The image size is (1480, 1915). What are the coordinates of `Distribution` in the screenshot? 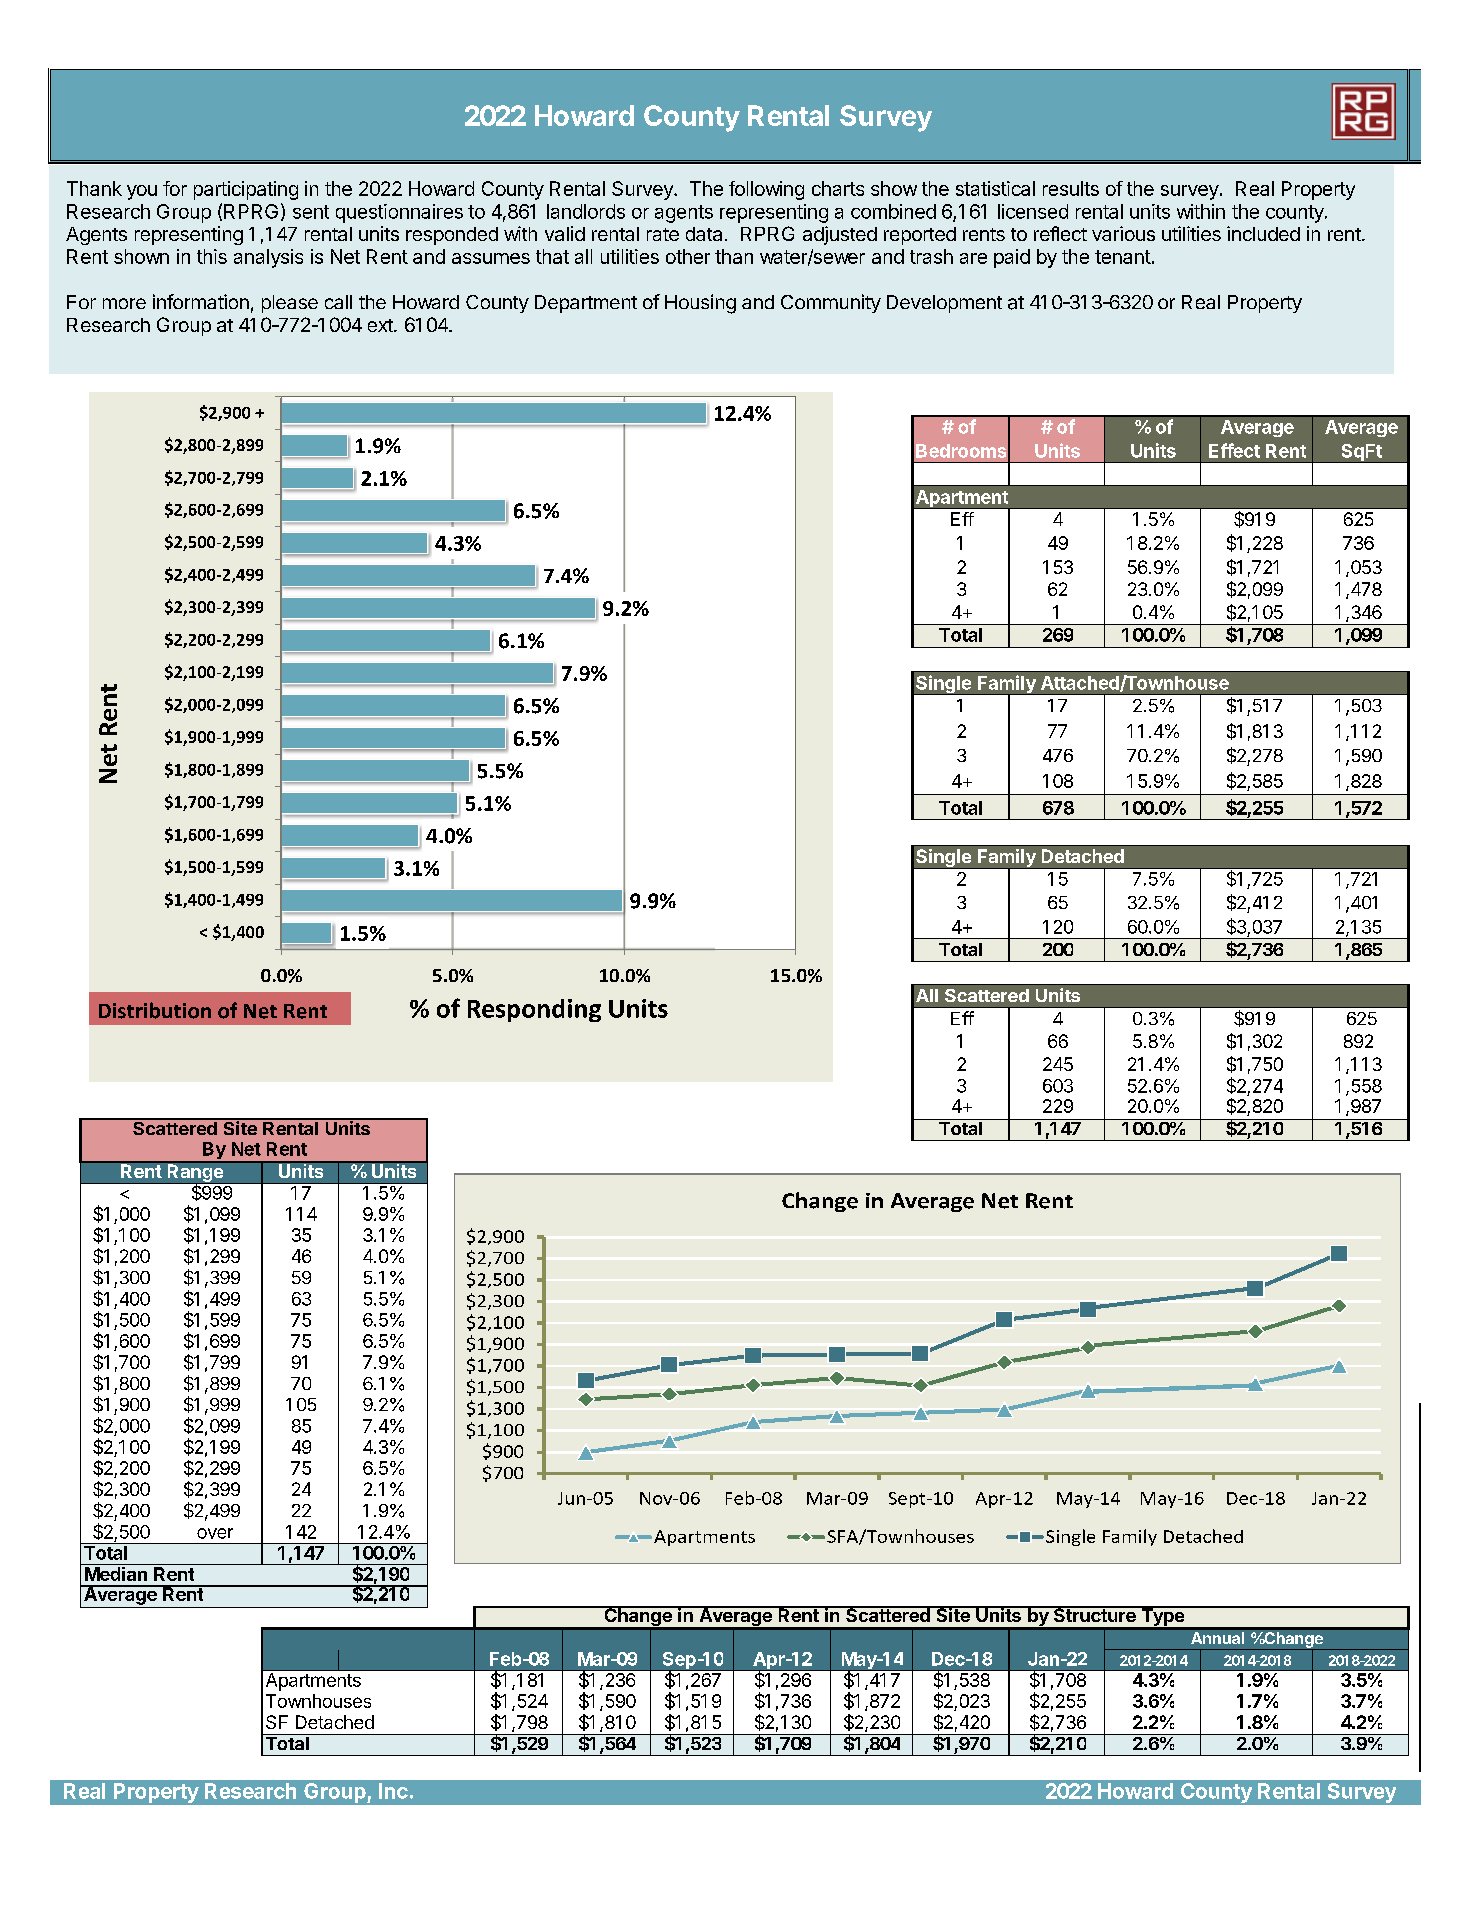 It's located at (155, 1010).
